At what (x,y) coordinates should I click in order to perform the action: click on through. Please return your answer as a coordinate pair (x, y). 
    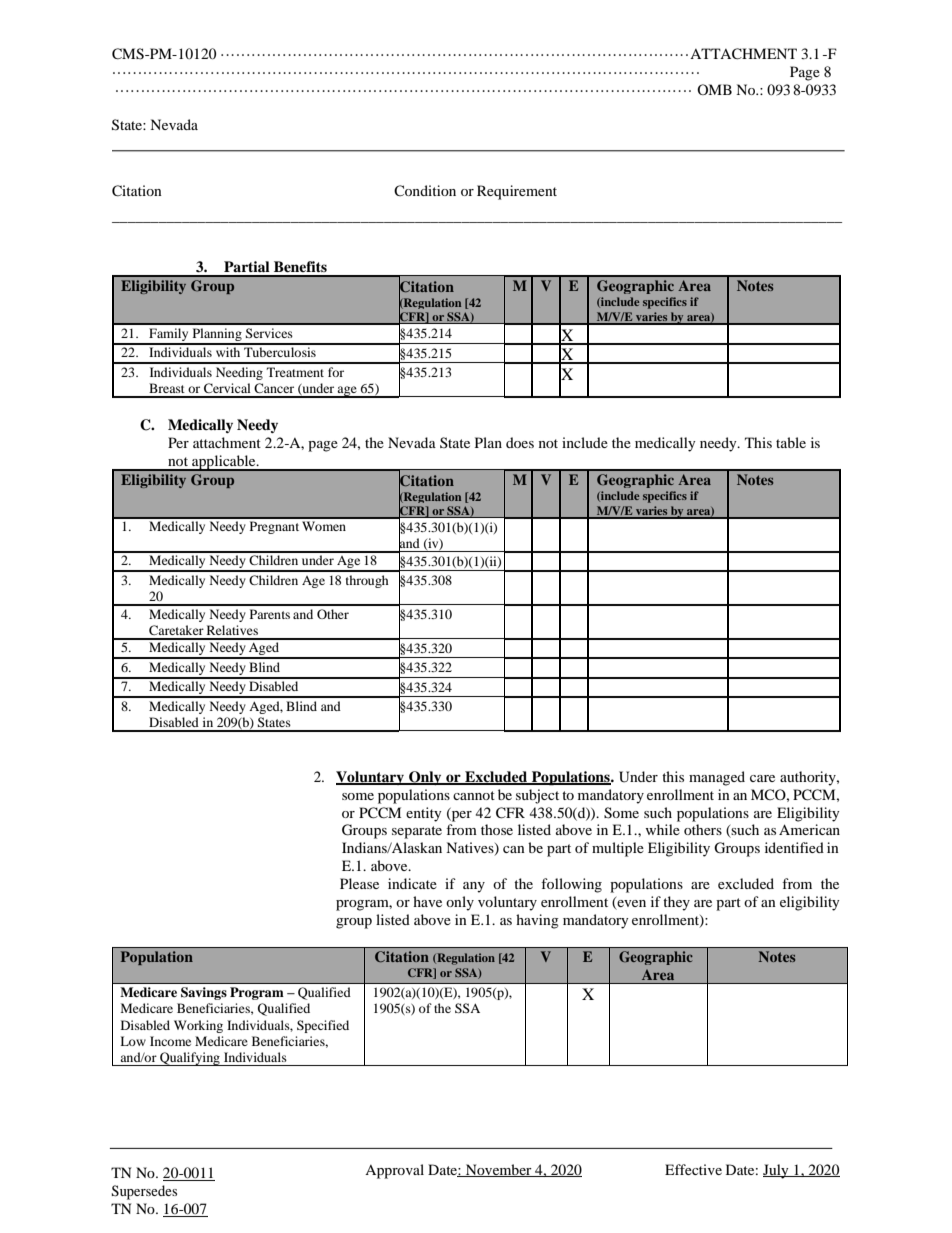
    Looking at the image, I should click on (367, 581).
